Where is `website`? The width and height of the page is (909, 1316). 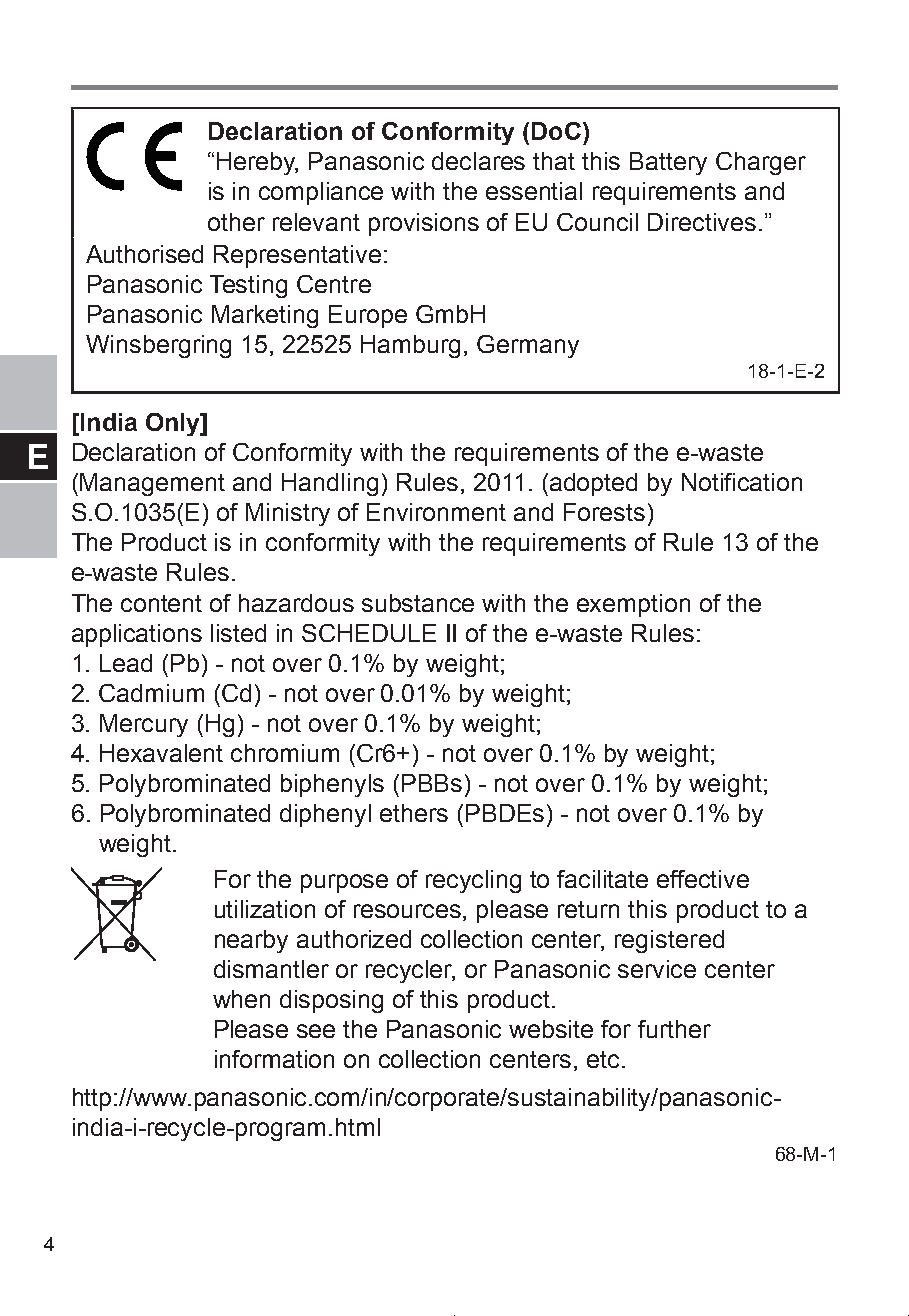 website is located at coordinates (551, 1029).
